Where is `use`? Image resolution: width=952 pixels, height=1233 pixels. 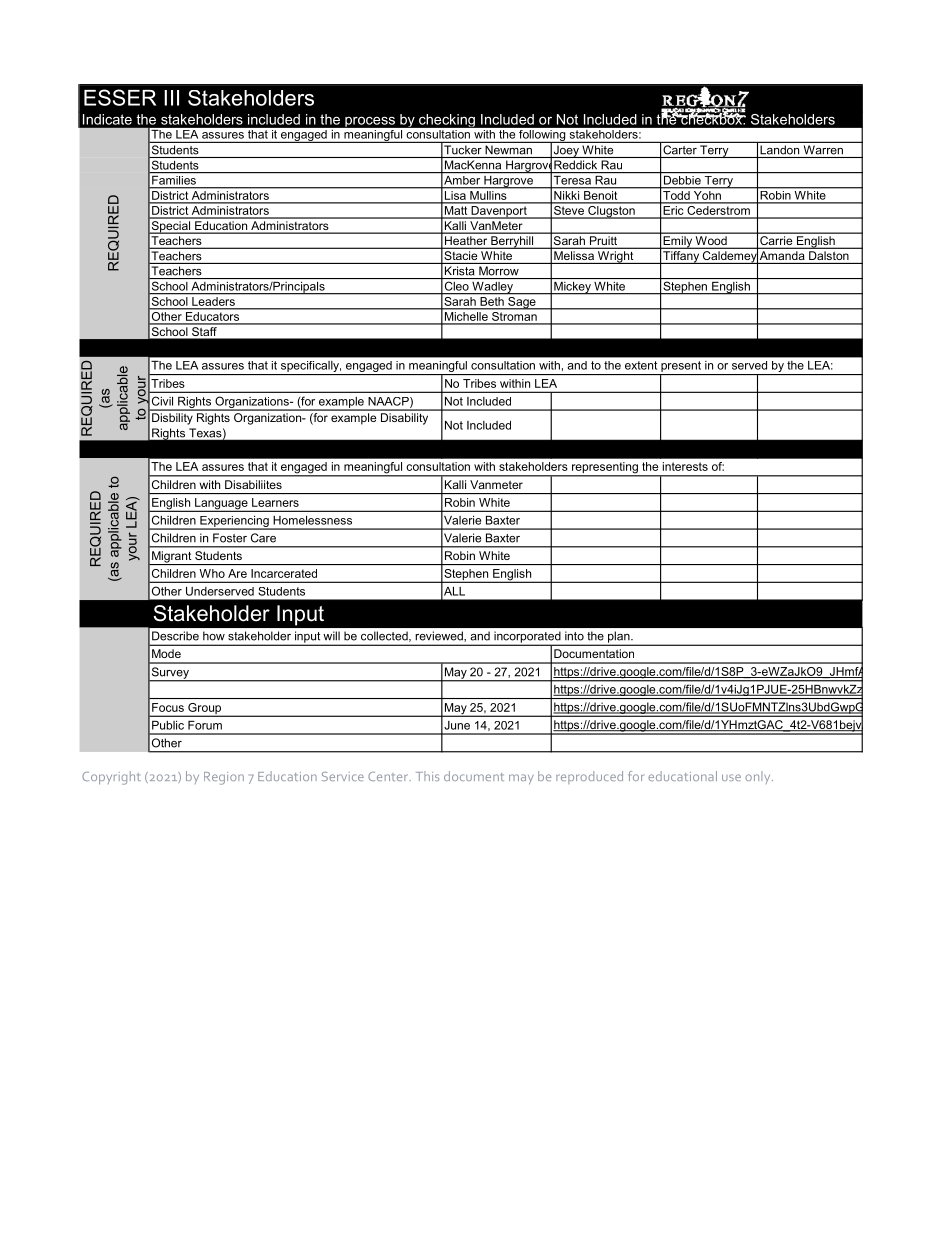
use is located at coordinates (731, 777).
